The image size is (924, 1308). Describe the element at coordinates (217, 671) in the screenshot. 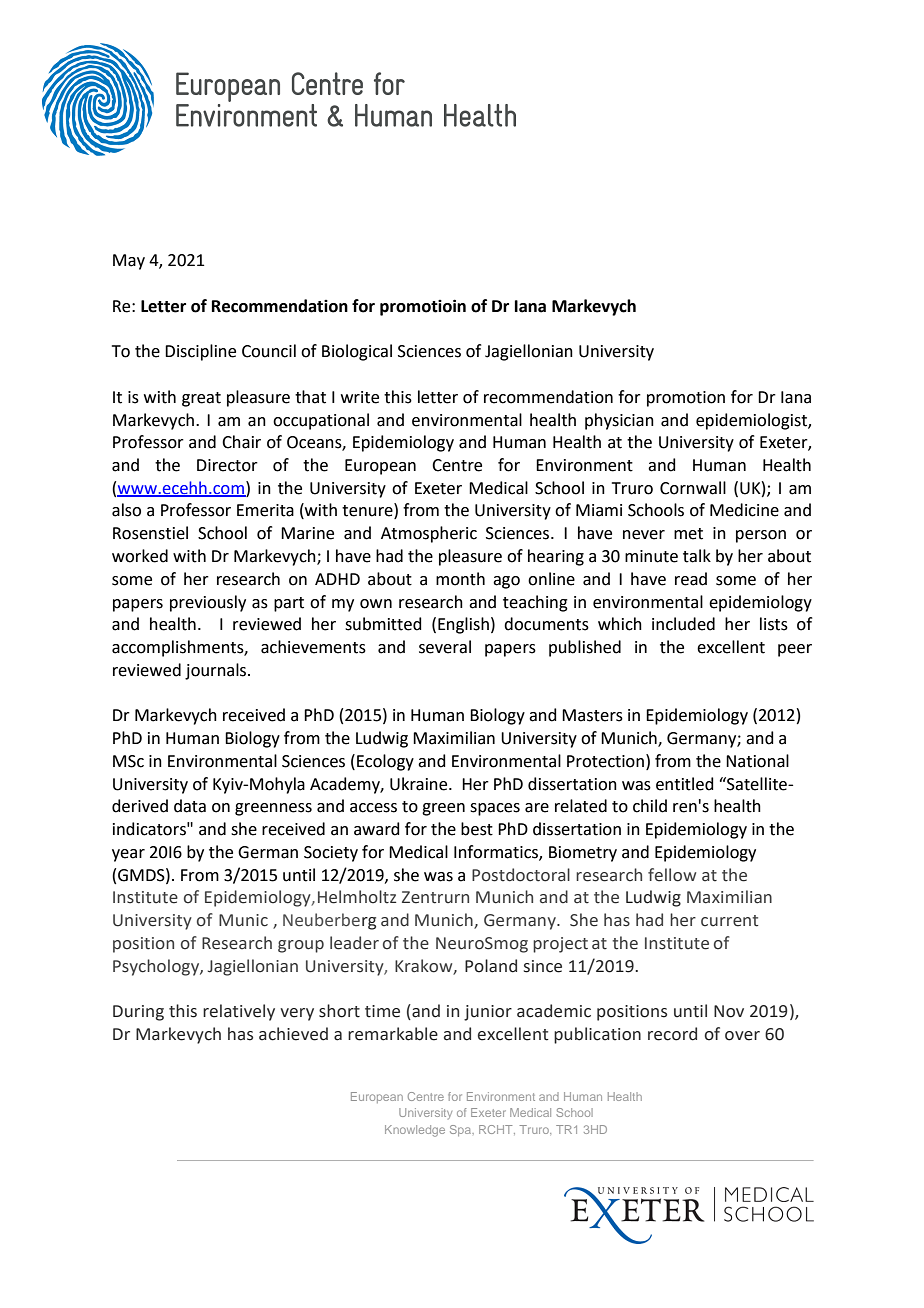

I see `journals` at that location.
